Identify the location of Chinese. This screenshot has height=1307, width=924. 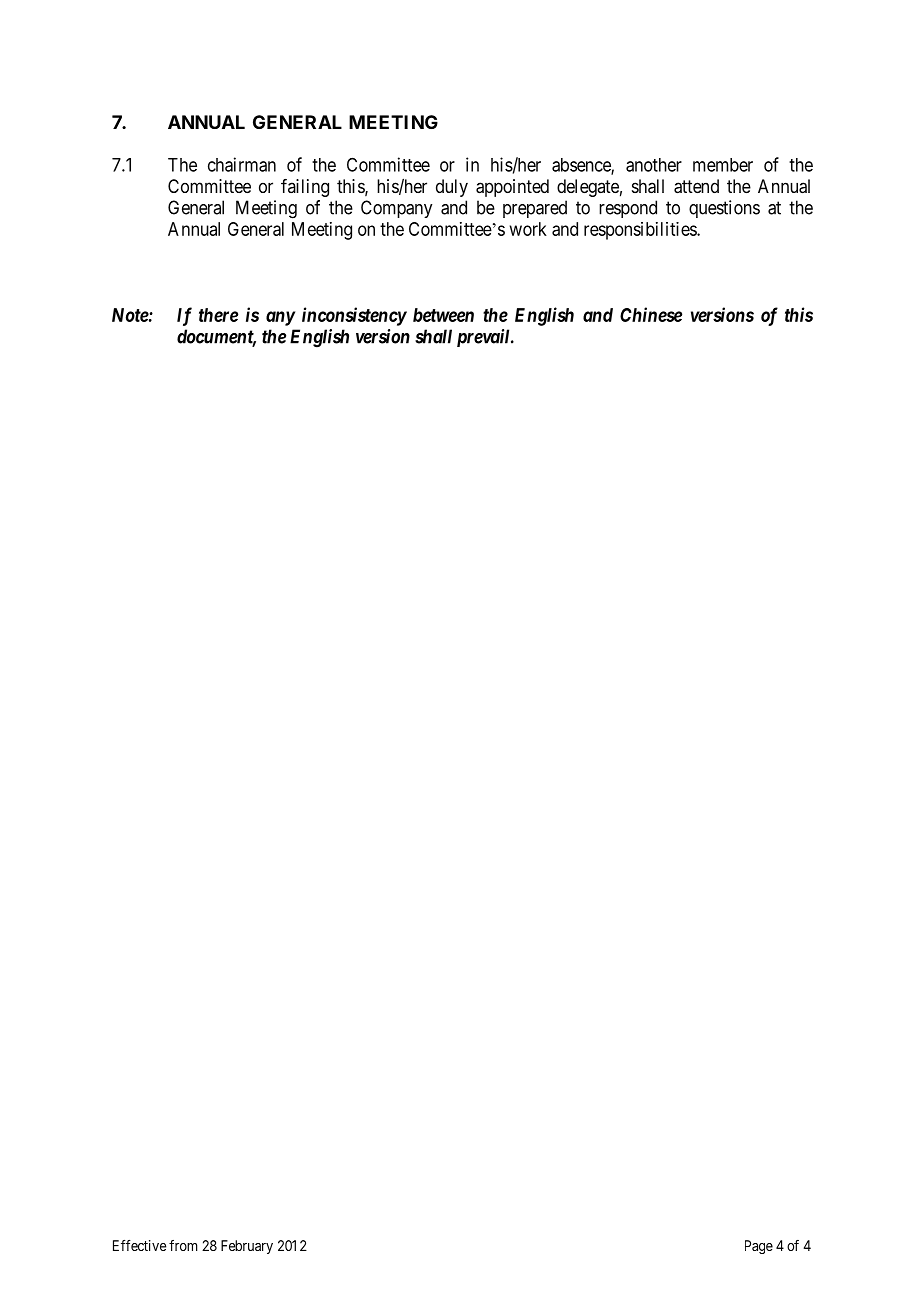
(651, 314).
